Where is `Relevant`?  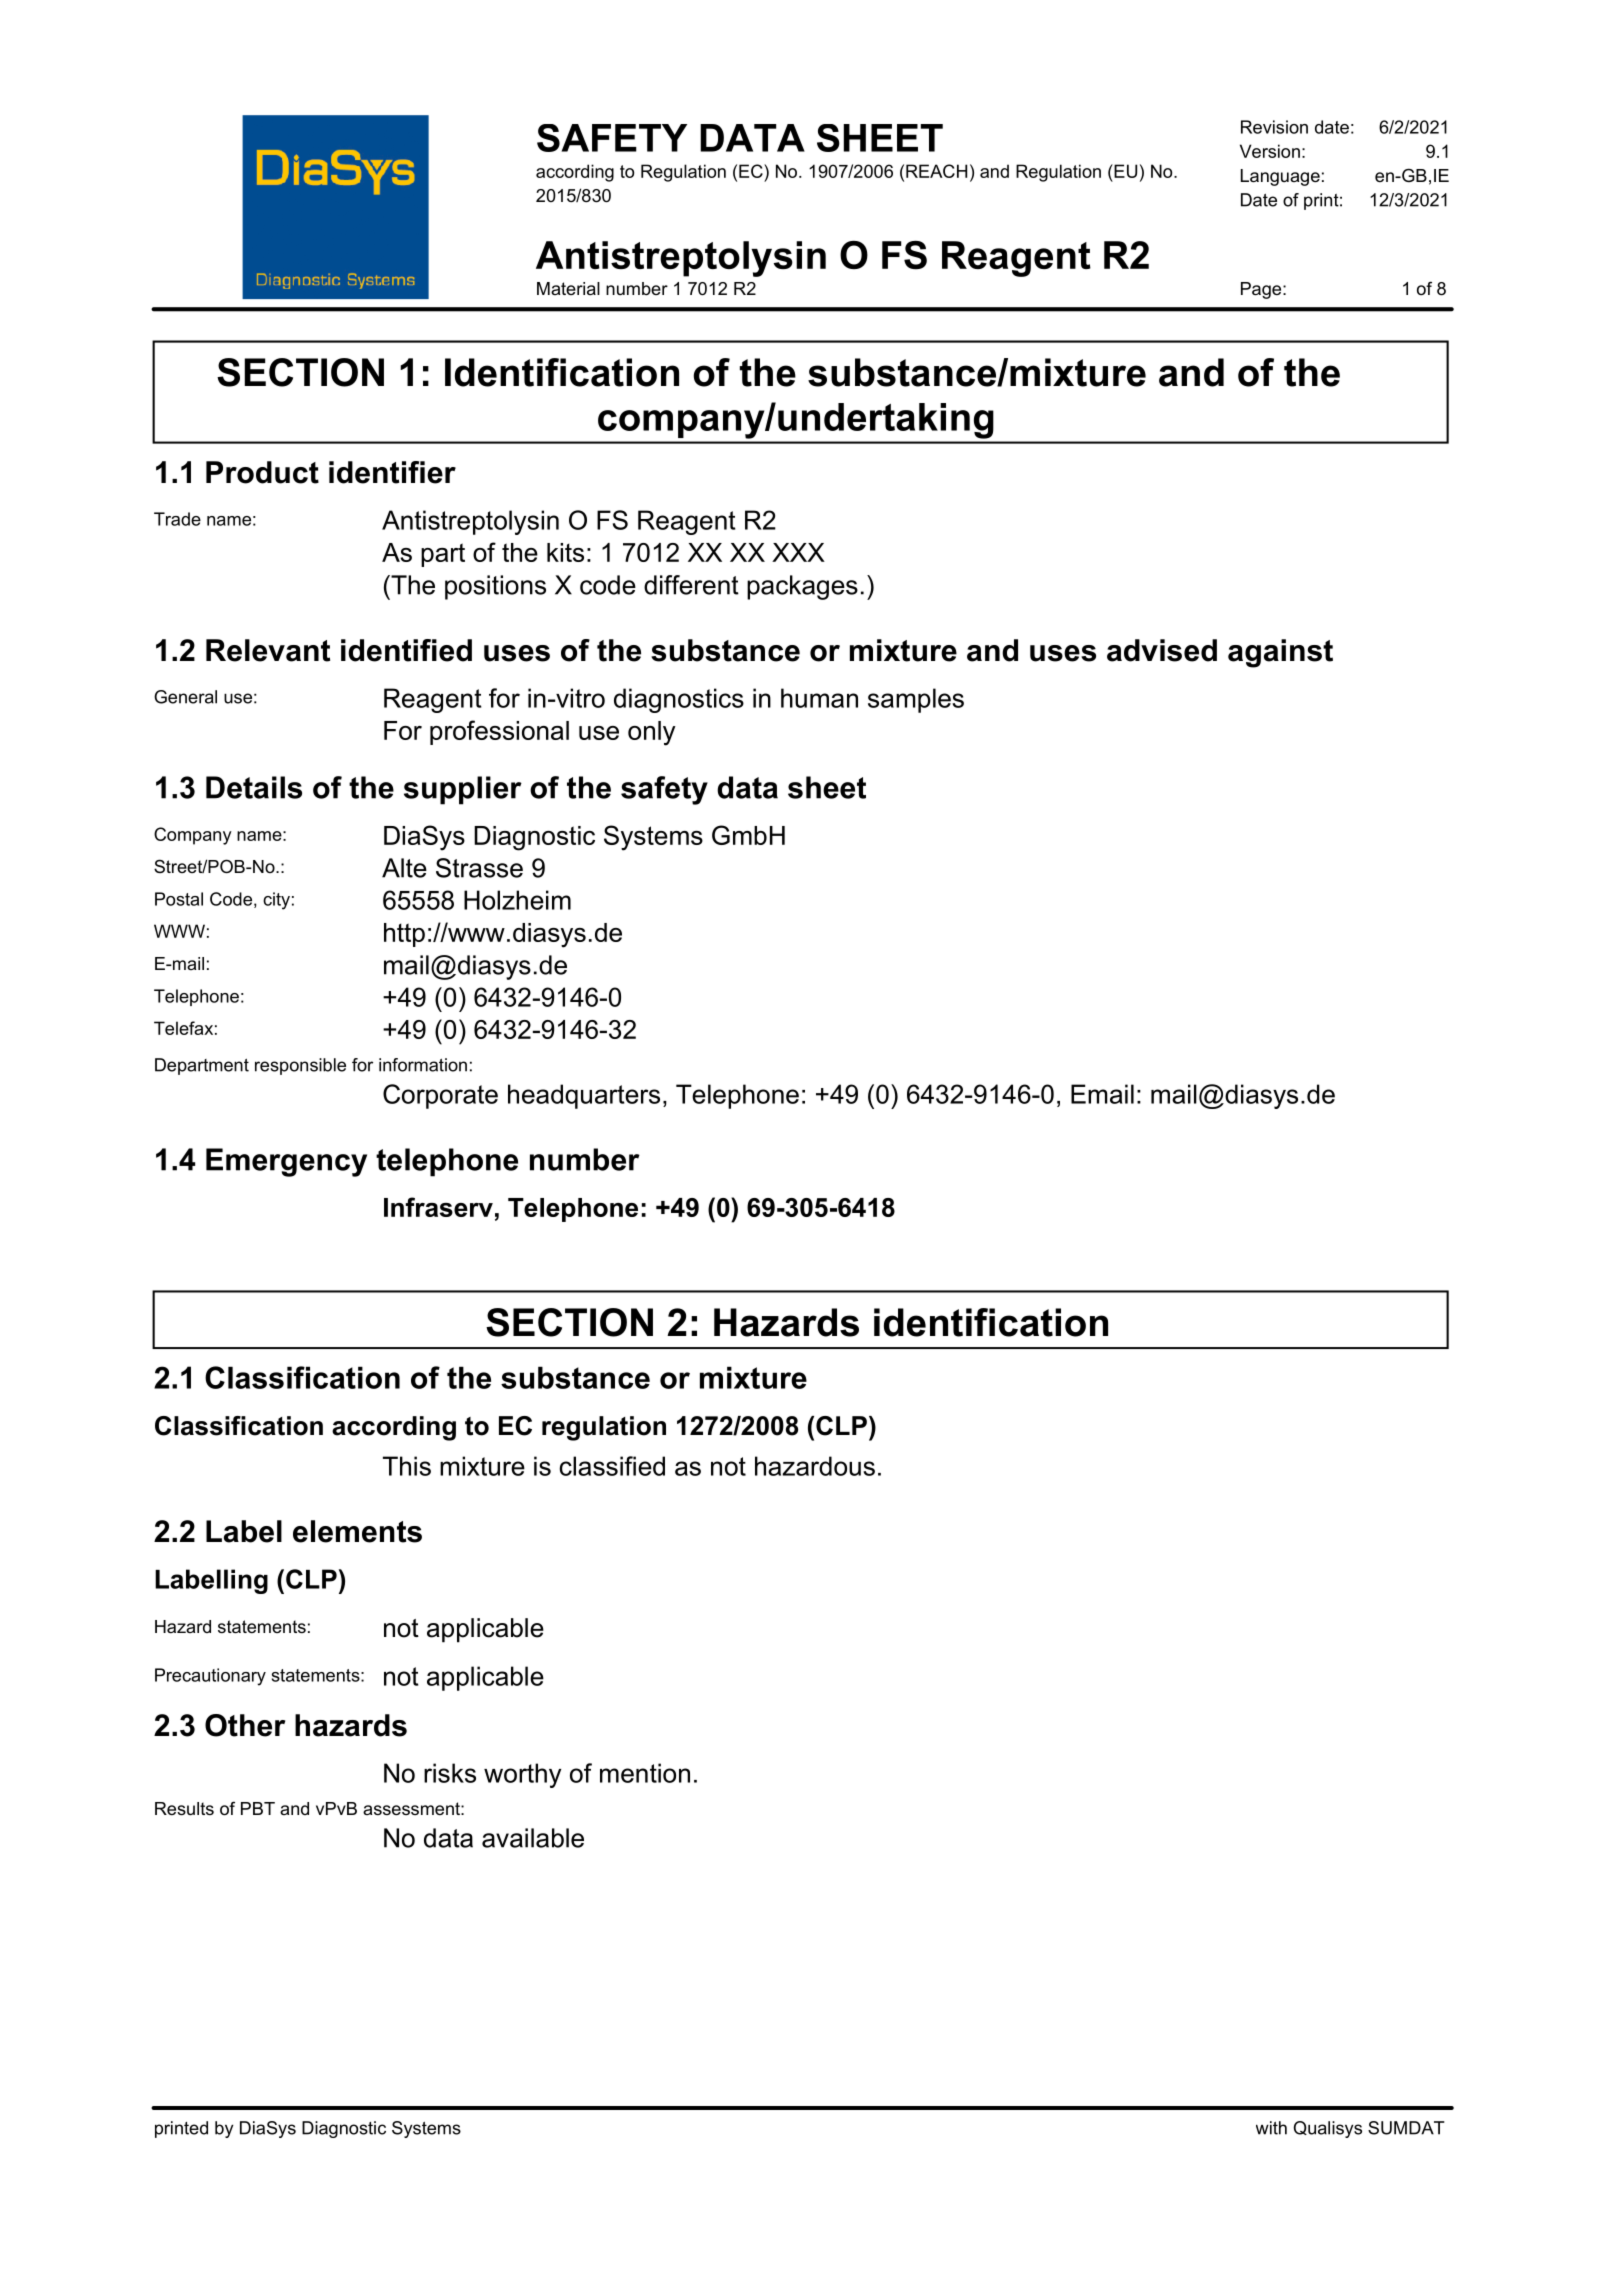 Relevant is located at coordinates (268, 650).
